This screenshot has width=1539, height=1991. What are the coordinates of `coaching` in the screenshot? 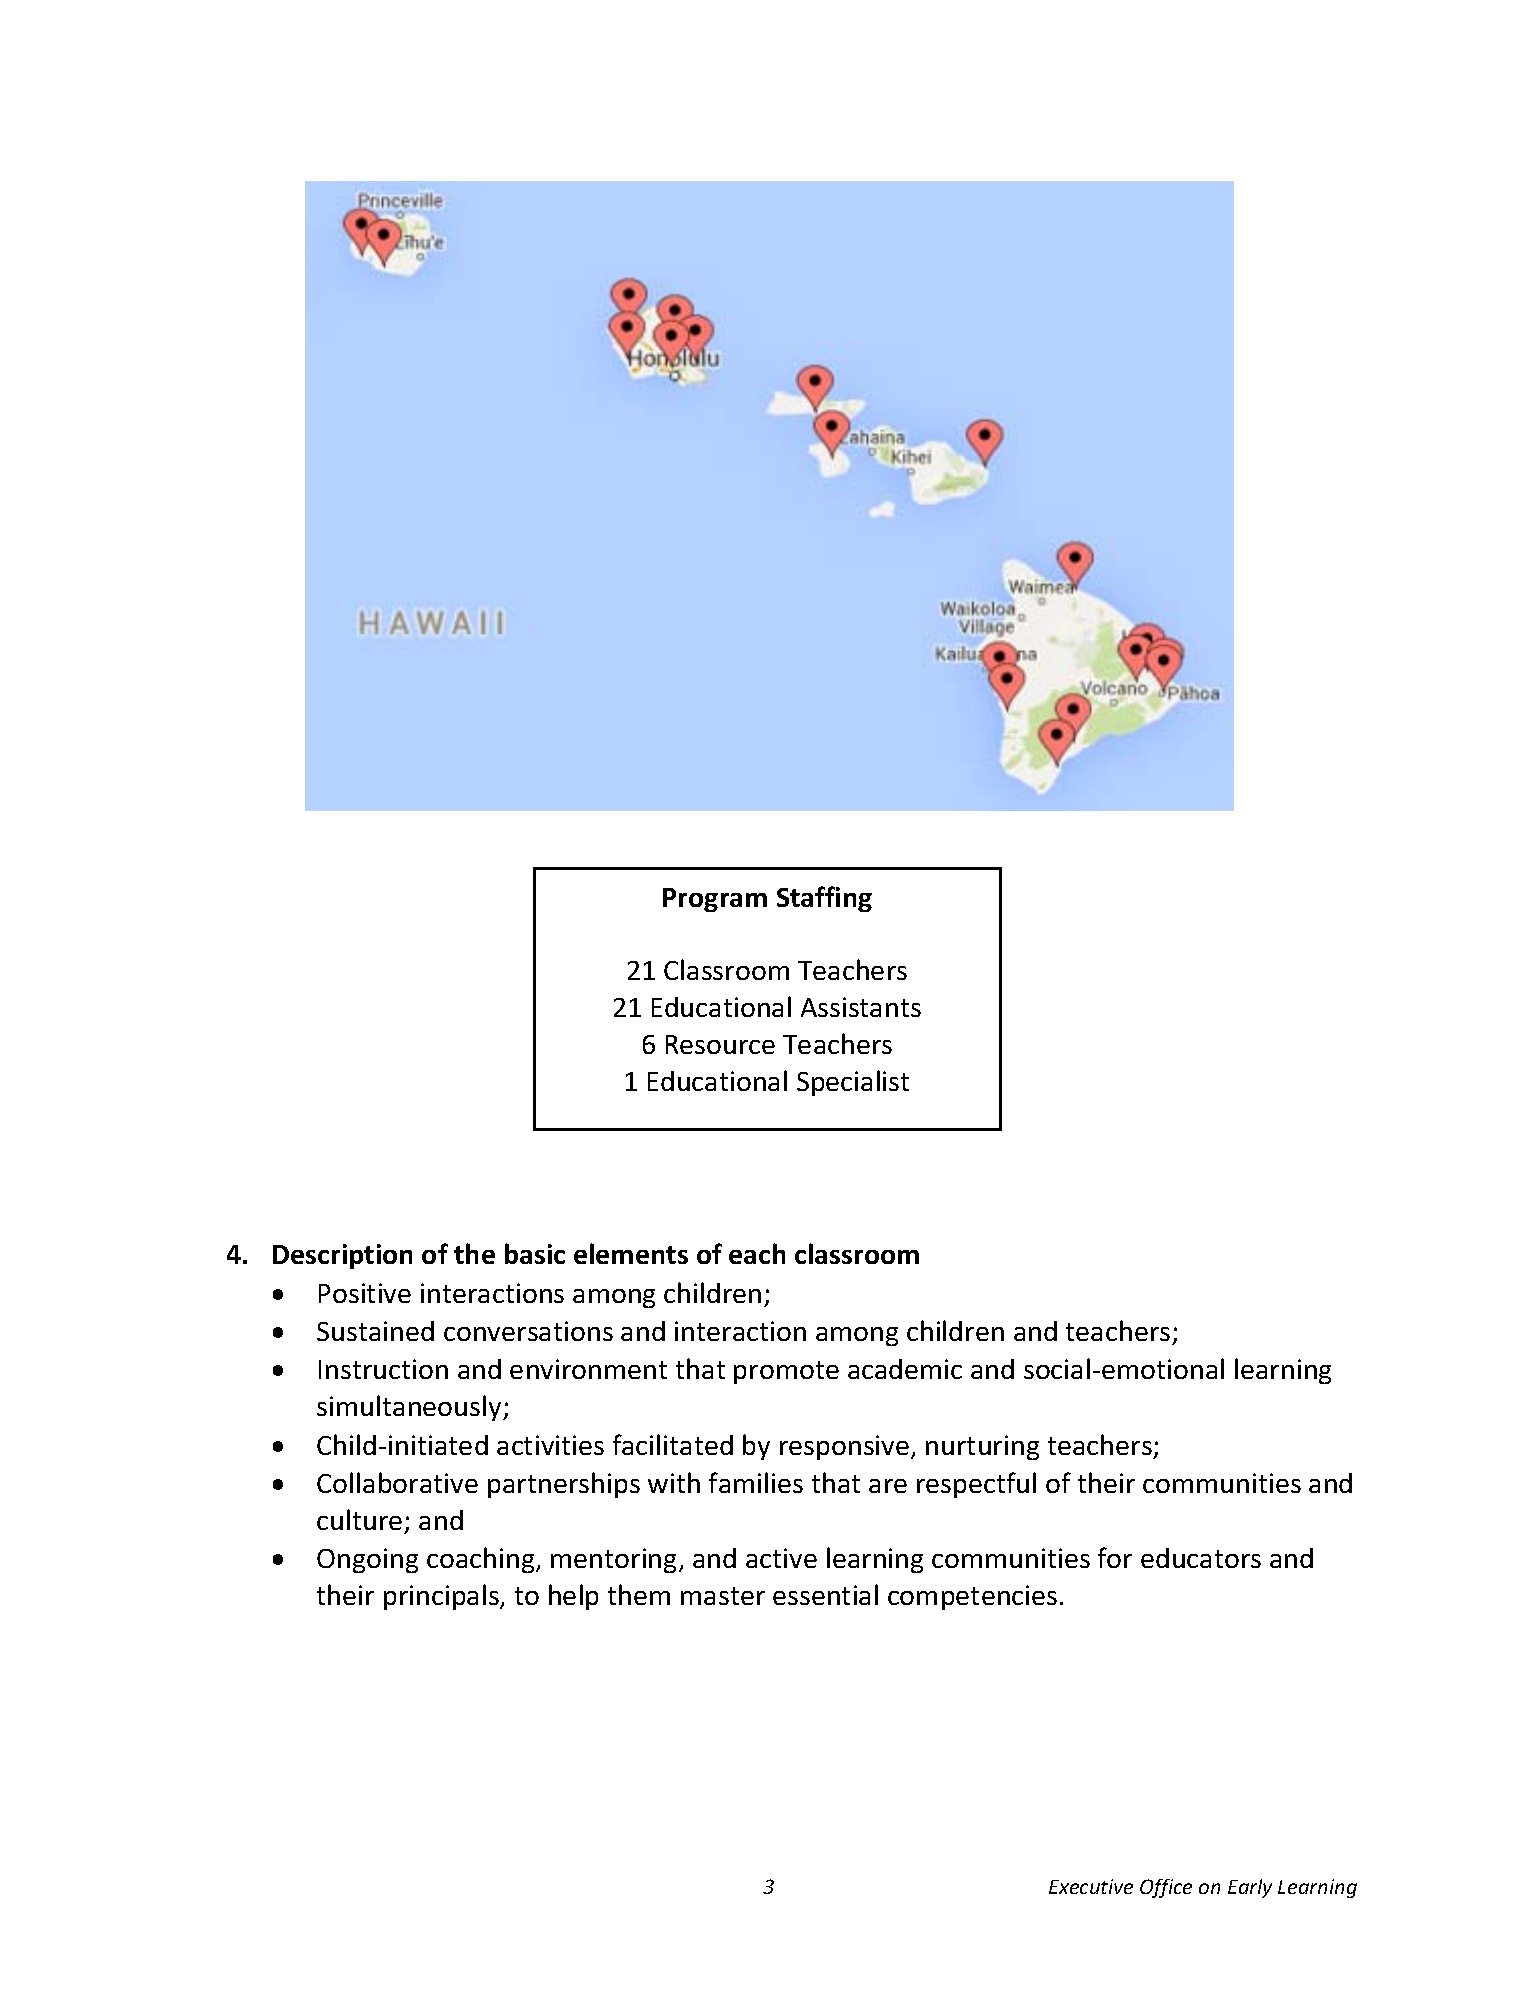 It's located at (482, 1560).
